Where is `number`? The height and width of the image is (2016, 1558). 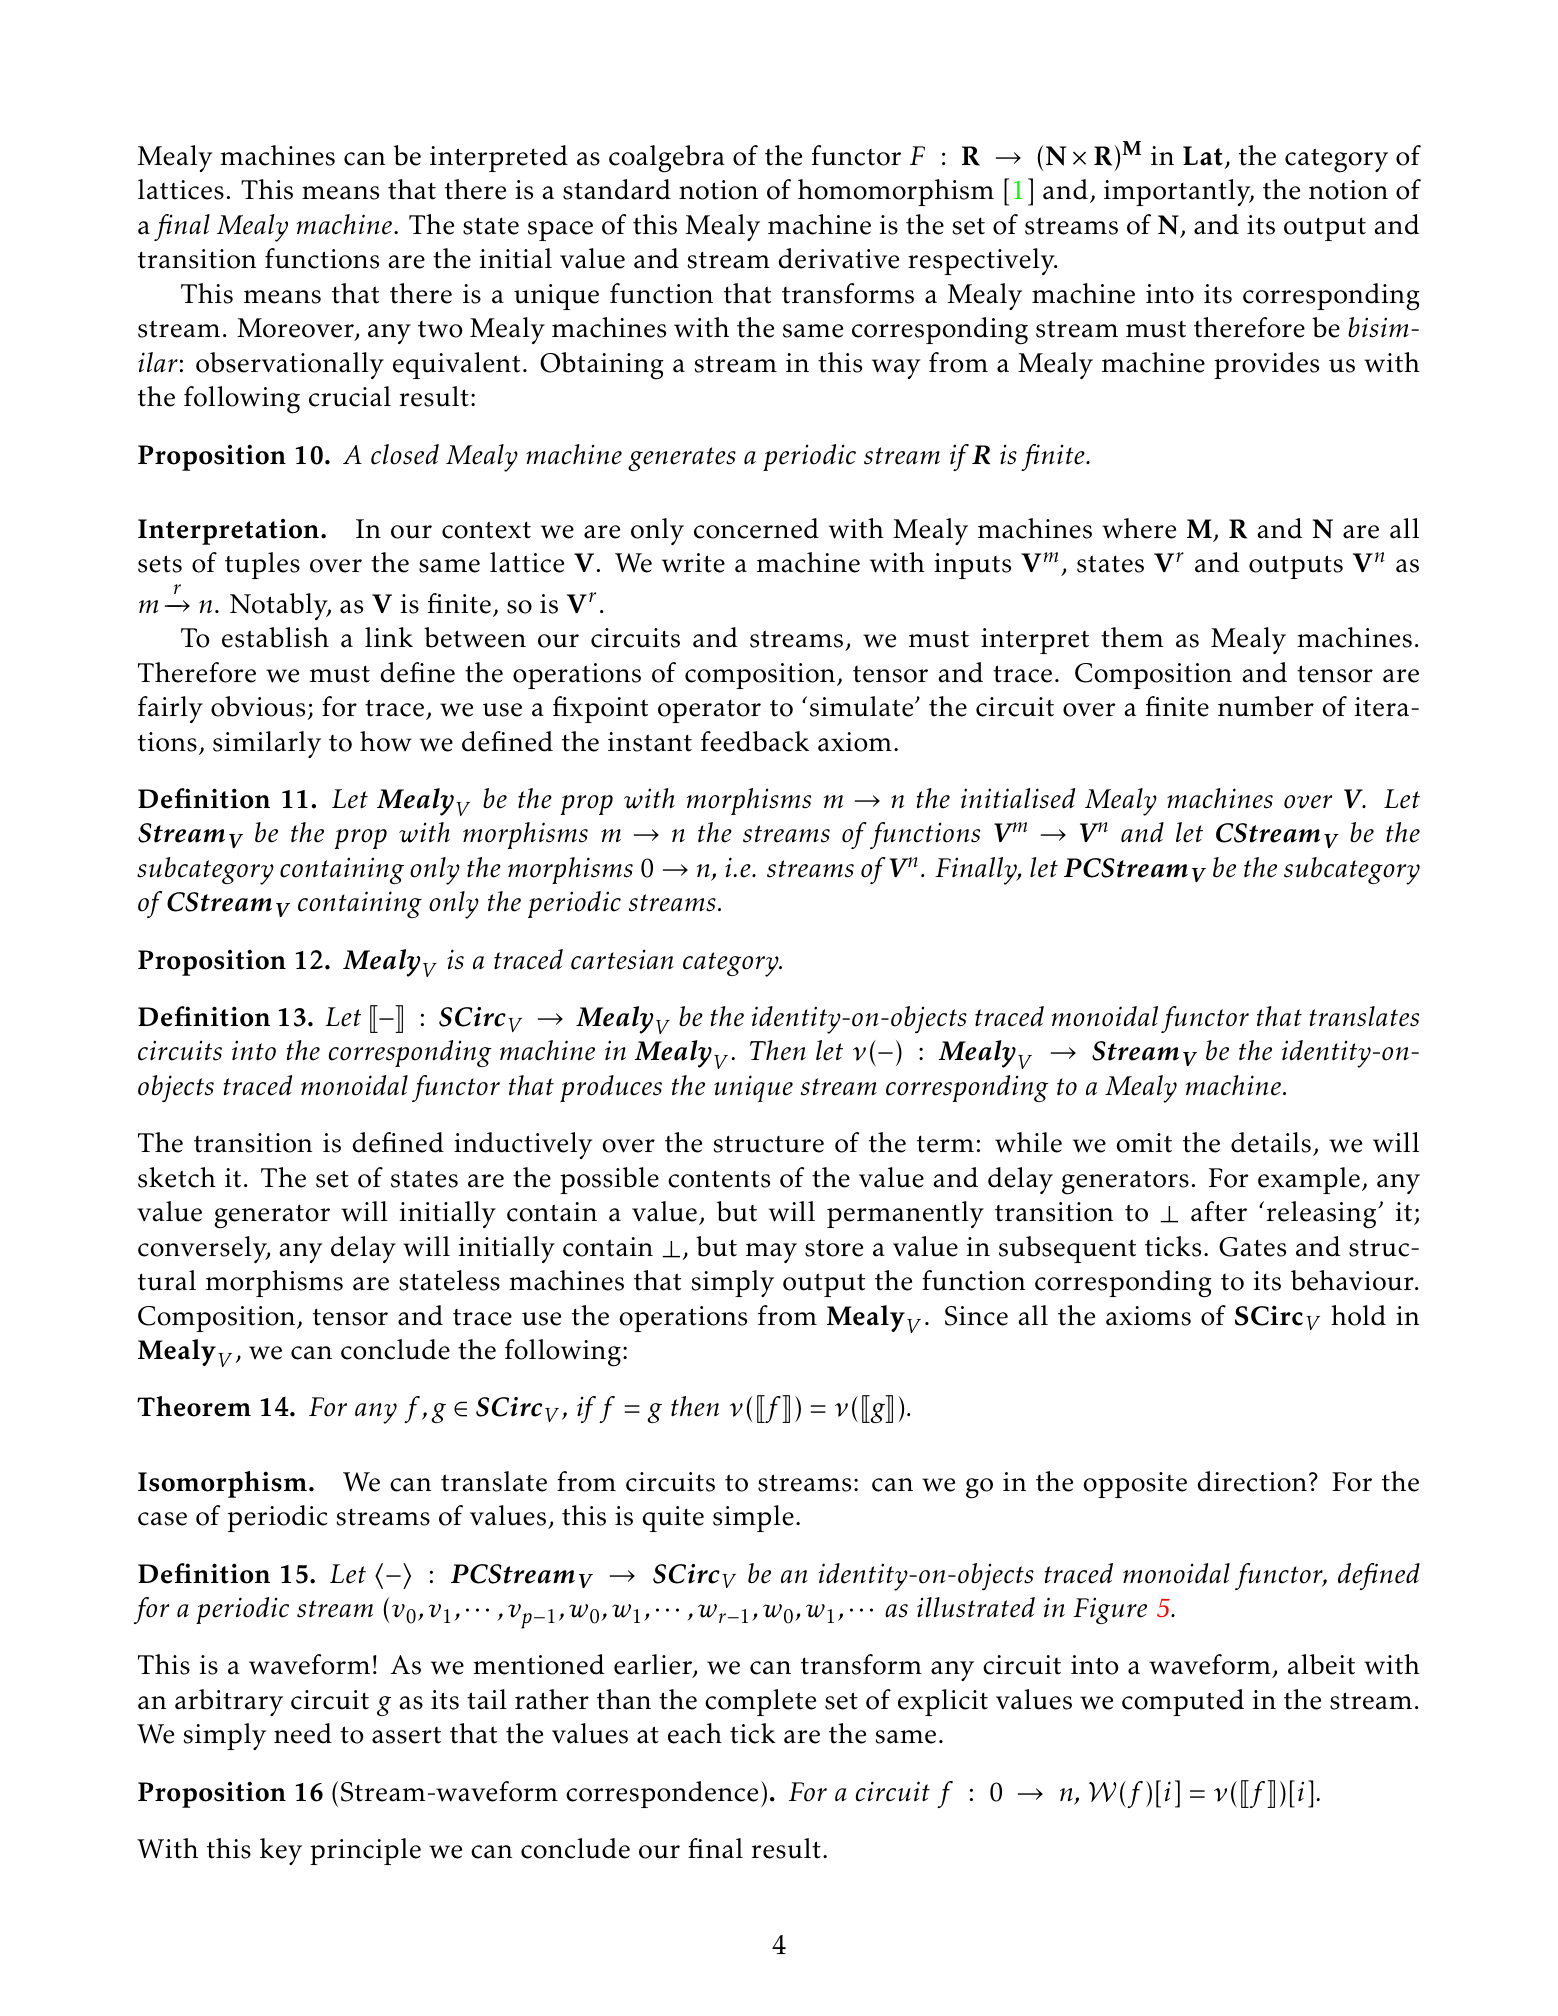 number is located at coordinates (1266, 706).
